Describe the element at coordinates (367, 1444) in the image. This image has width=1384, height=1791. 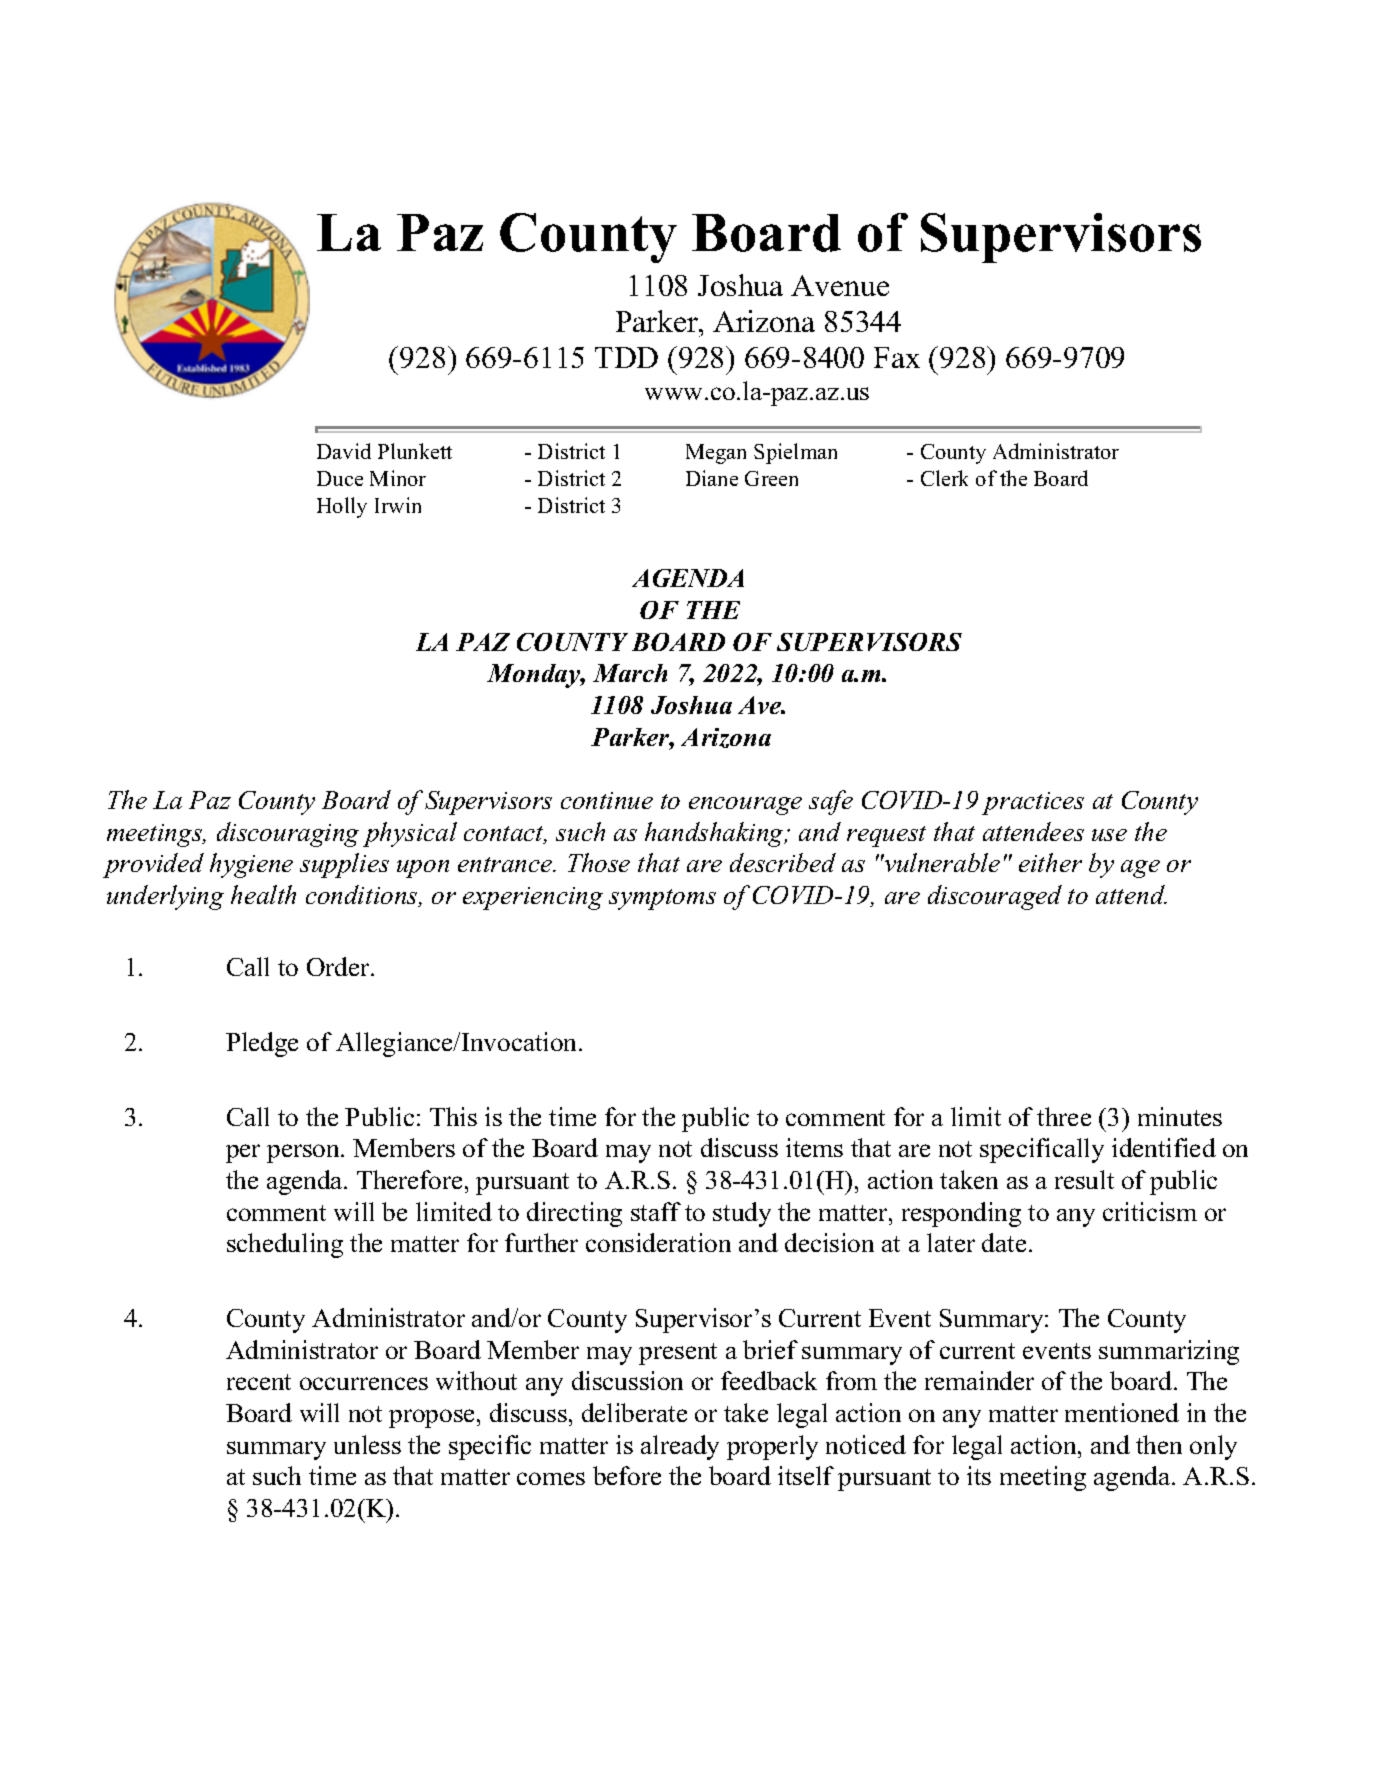
I see `unless` at that location.
